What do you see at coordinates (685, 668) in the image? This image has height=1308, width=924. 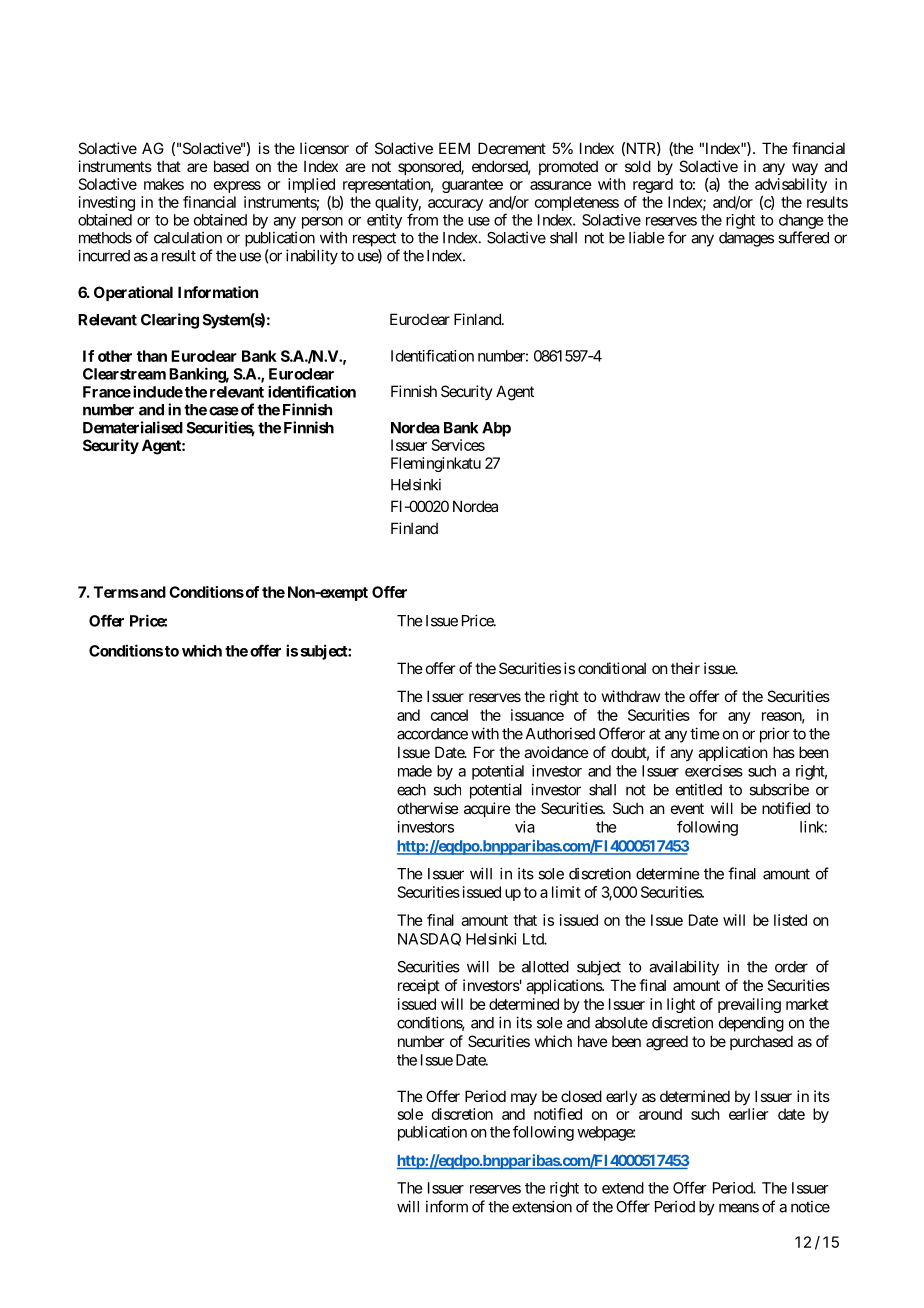 I see `their` at bounding box center [685, 668].
